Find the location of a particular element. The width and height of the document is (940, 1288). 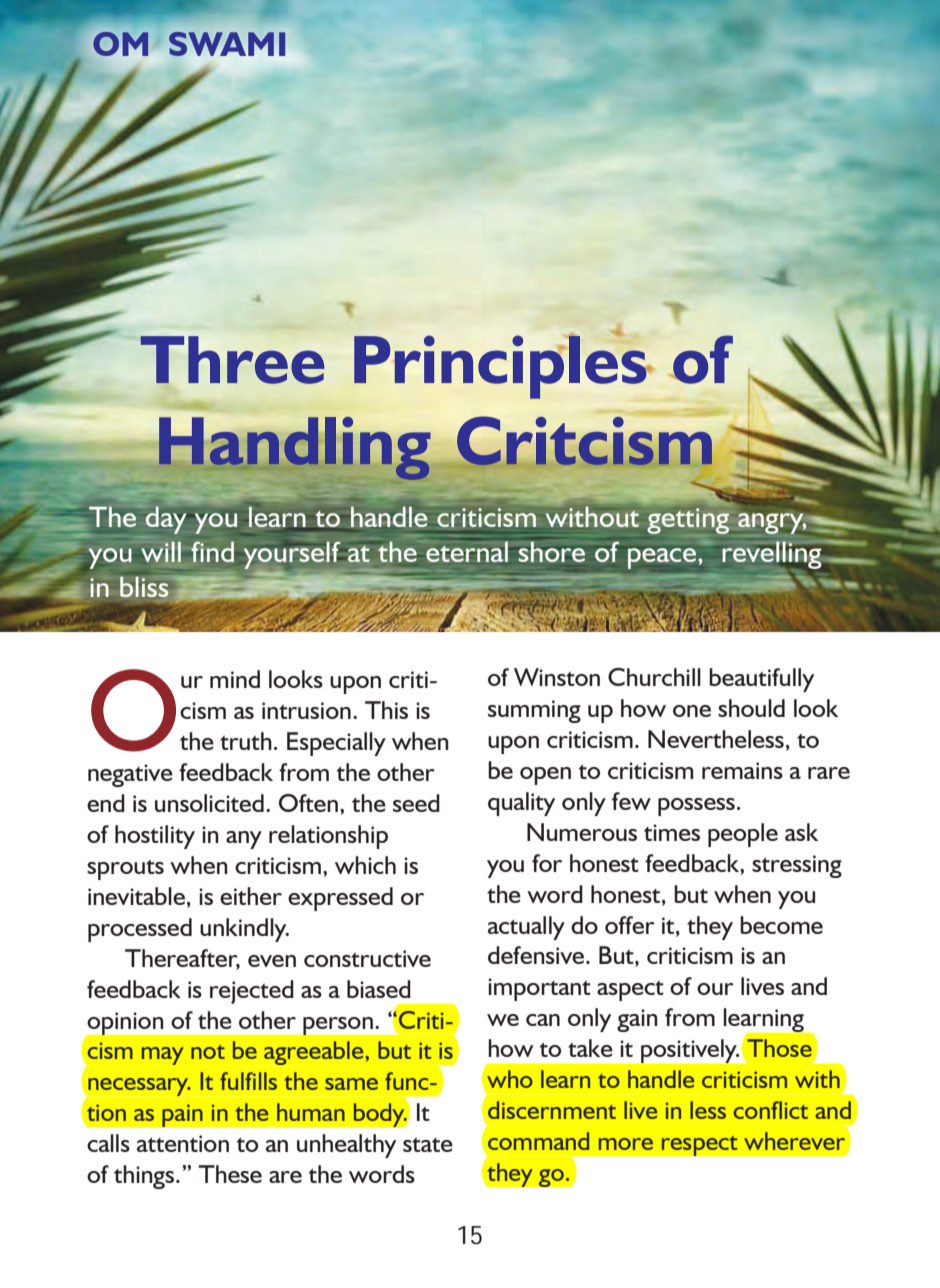

peace is located at coordinates (663, 558).
